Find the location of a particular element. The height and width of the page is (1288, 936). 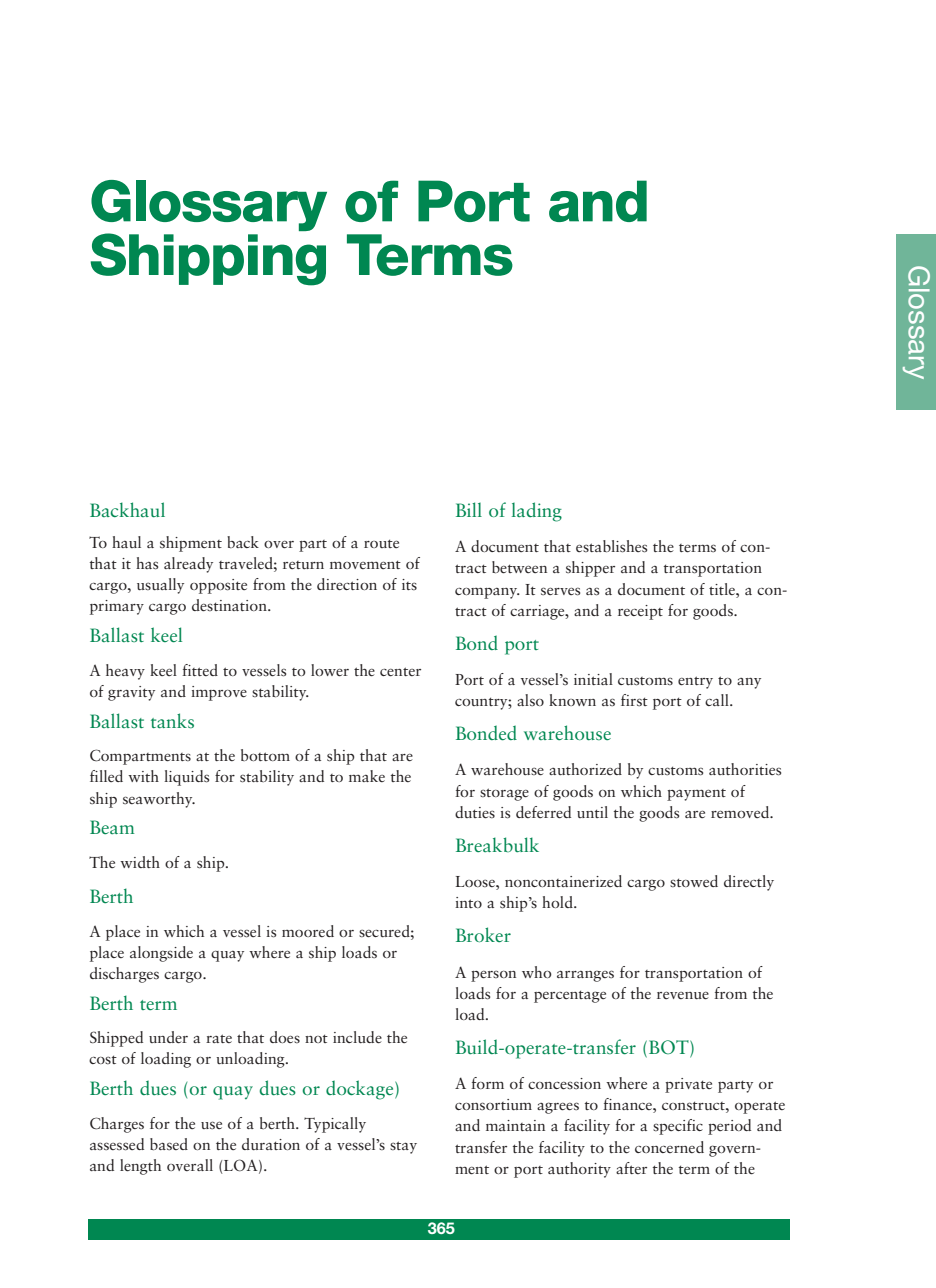

concerned is located at coordinates (669, 1147).
